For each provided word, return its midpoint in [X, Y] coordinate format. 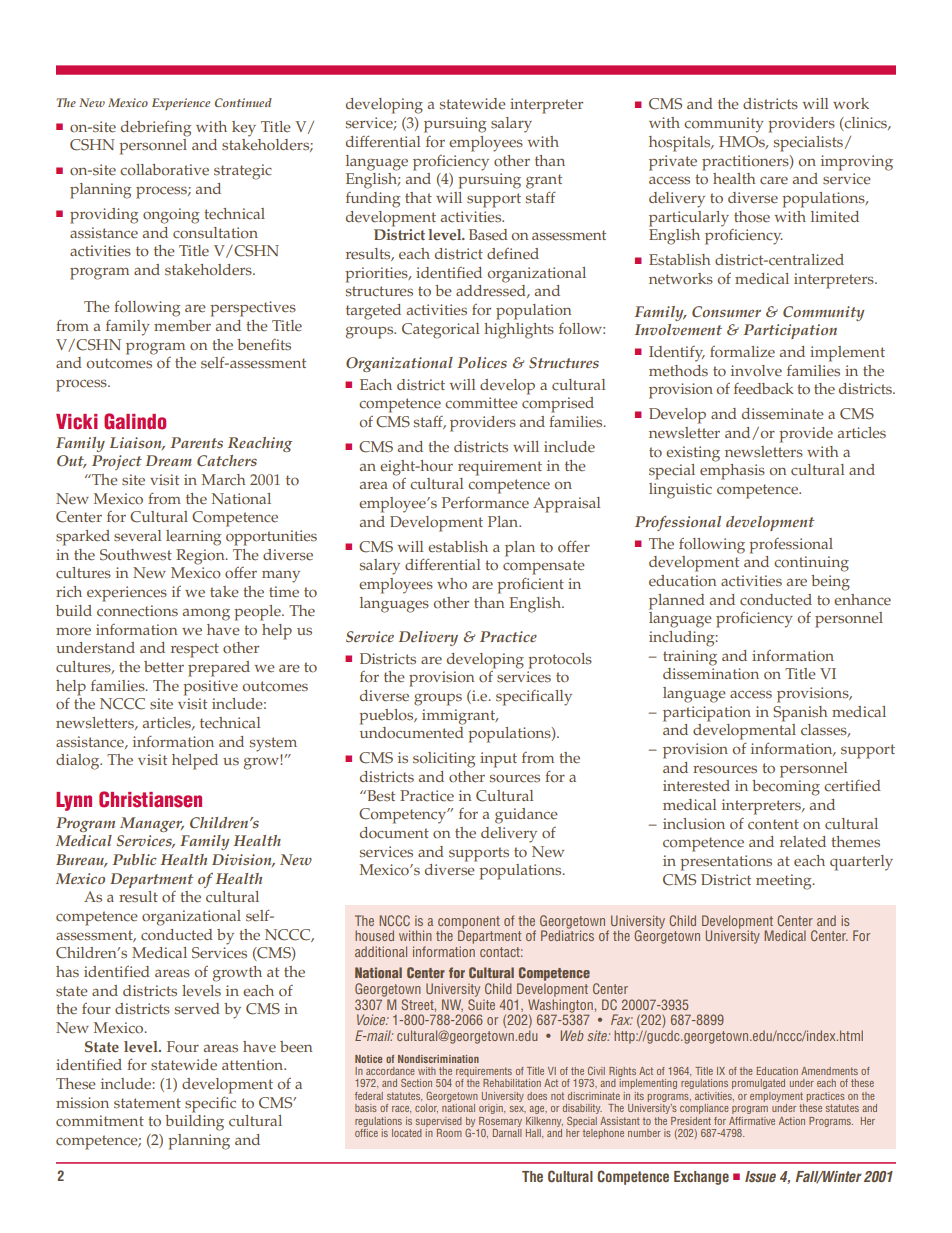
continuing [811, 564]
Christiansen [150, 799]
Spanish [800, 714]
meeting [785, 882]
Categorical [440, 331]
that [418, 197]
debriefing [156, 128]
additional [381, 951]
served [197, 1009]
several [137, 536]
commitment [100, 1121]
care [774, 180]
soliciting [444, 760]
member [182, 326]
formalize [742, 352]
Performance [485, 503]
